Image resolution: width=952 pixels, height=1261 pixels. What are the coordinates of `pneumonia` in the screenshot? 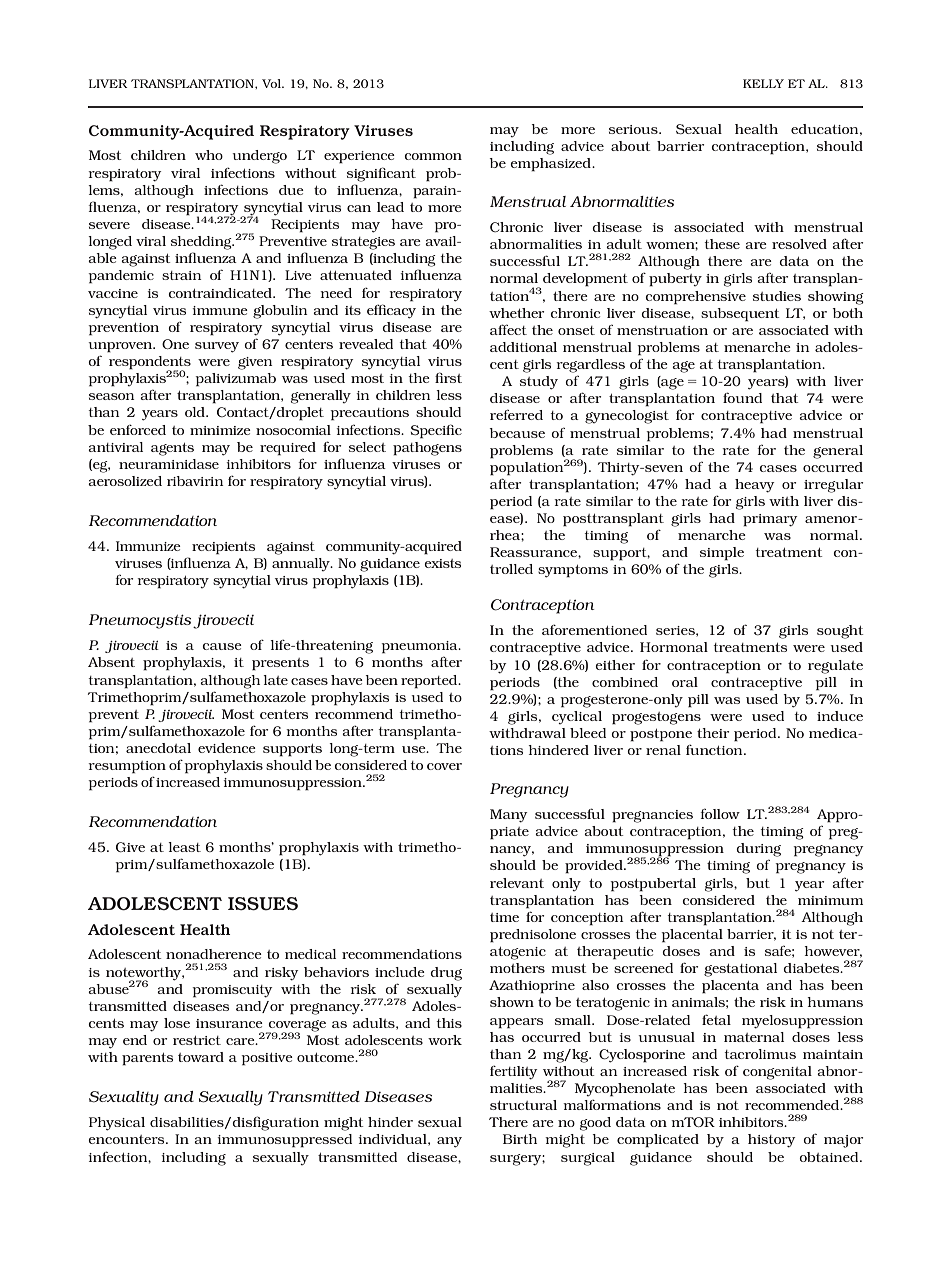 It's located at (420, 647).
